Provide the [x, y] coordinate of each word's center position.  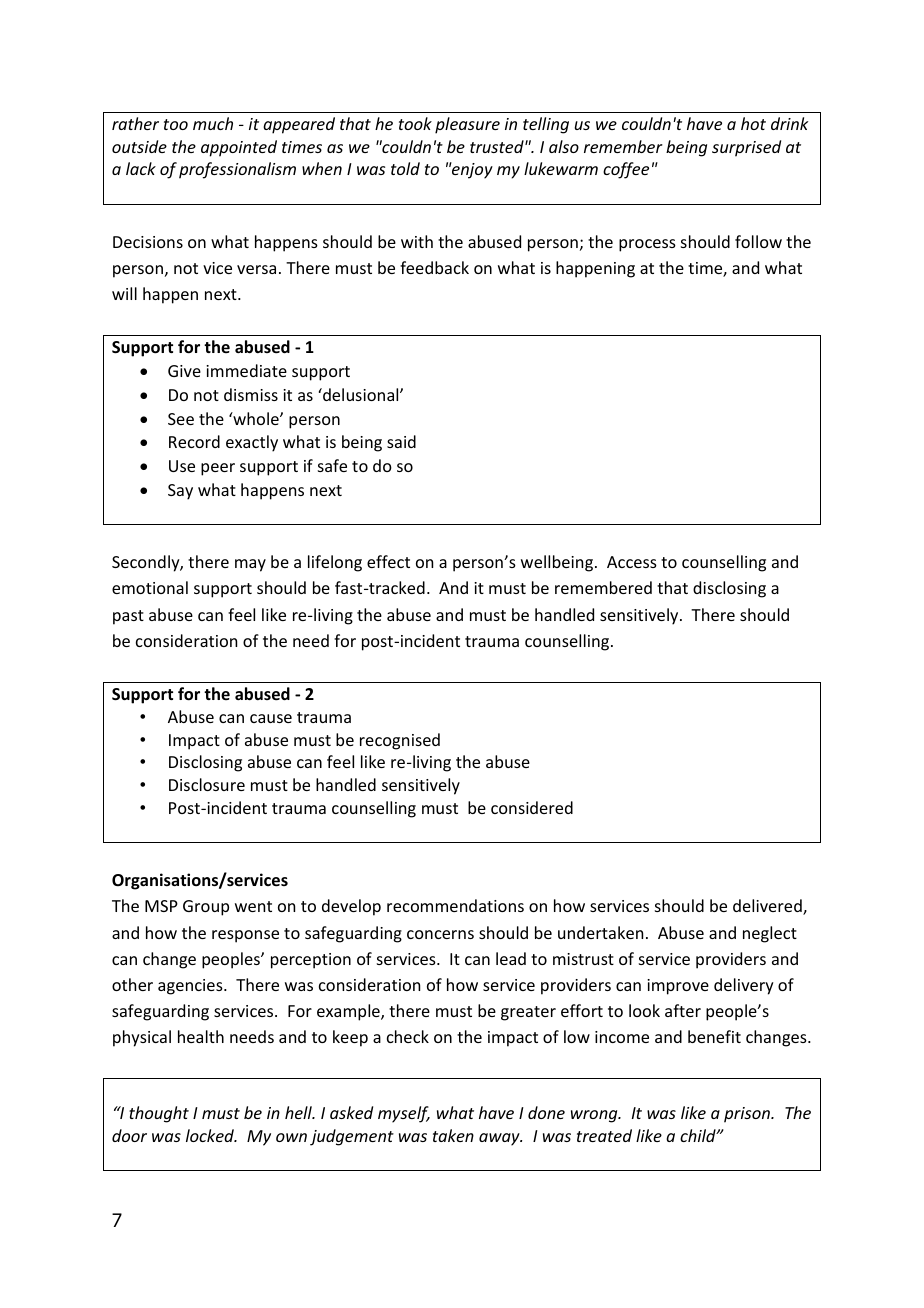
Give [184, 371]
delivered [768, 907]
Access [632, 562]
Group [206, 908]
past [128, 617]
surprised [746, 148]
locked [211, 1135]
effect [388, 561]
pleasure [467, 125]
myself [404, 1114]
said [401, 441]
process [647, 245]
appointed [239, 148]
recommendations [455, 905]
